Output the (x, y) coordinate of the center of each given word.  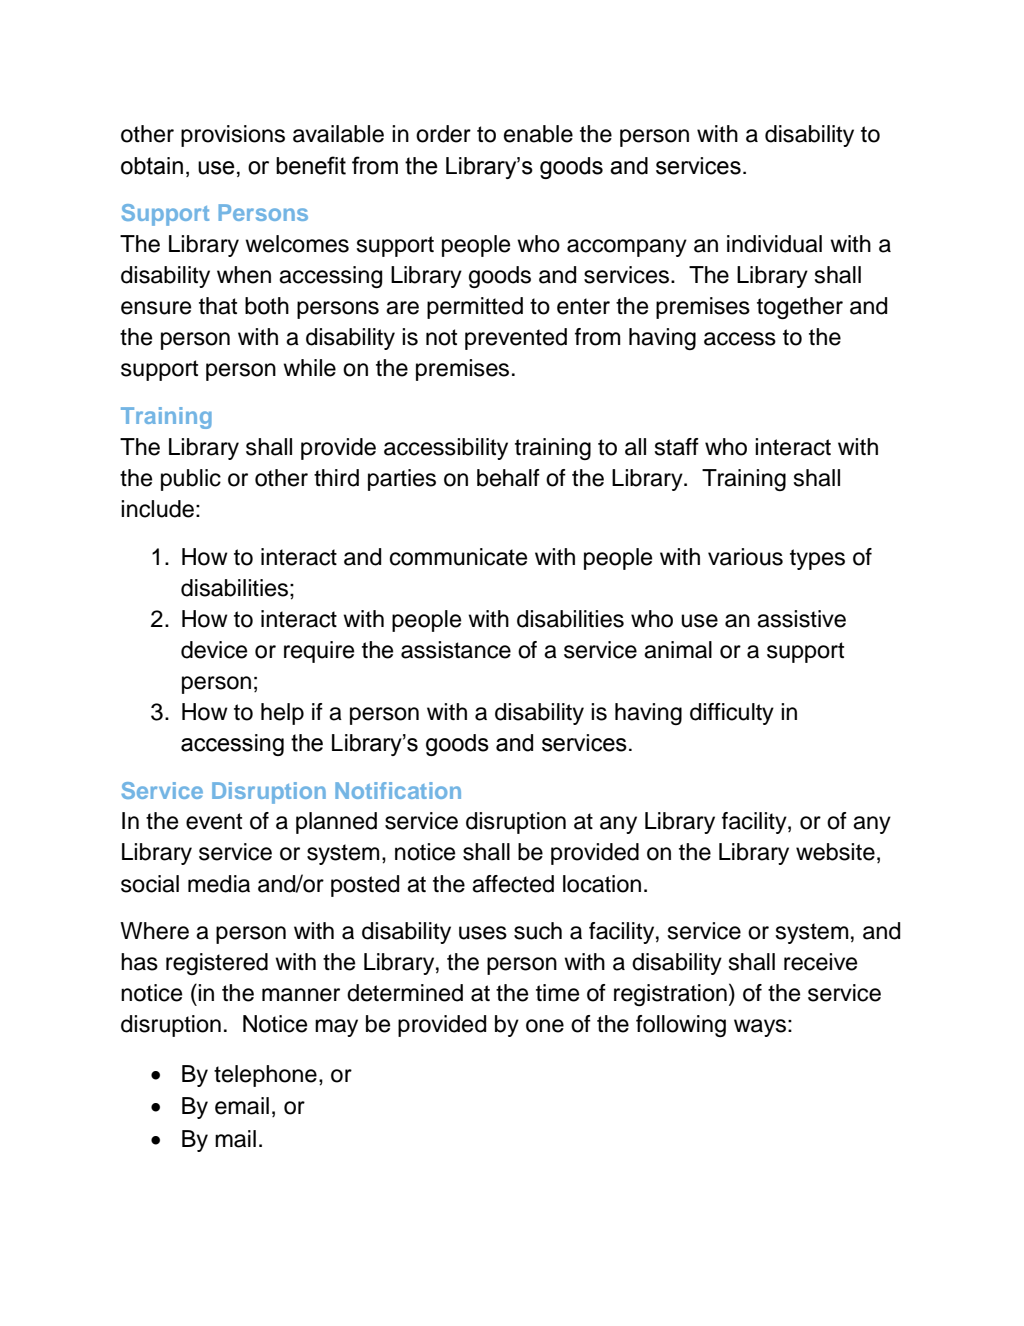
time (557, 993)
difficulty (732, 714)
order (443, 134)
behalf (508, 478)
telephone (265, 1076)
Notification (398, 790)
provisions (233, 136)
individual (774, 244)
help (282, 714)
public (191, 480)
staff (676, 447)
